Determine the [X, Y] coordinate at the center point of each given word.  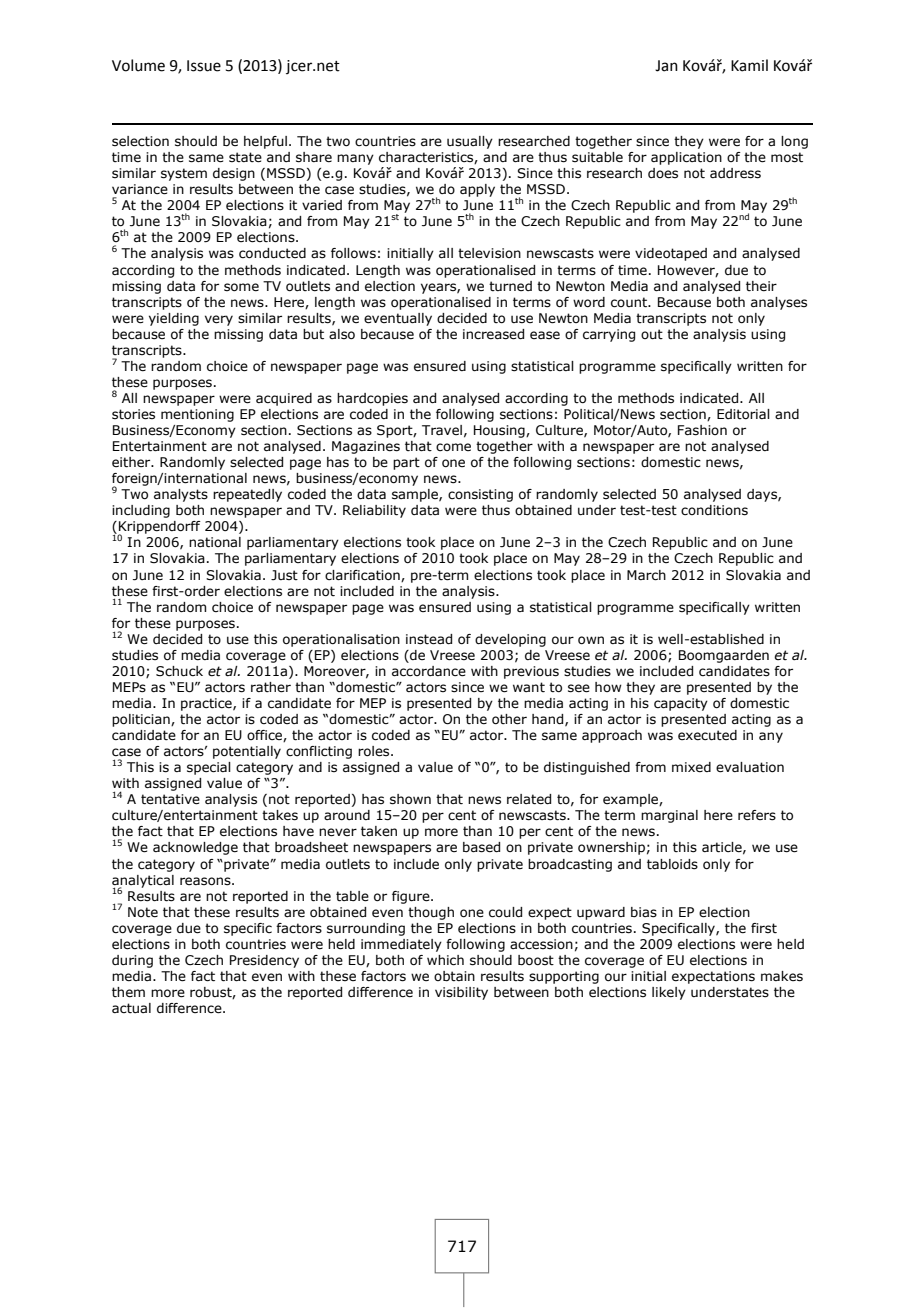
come [453, 447]
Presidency [264, 961]
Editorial [743, 414]
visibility [461, 993]
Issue [204, 66]
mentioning [197, 415]
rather [271, 687]
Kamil [749, 65]
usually [470, 142]
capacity [681, 704]
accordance [429, 671]
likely [669, 993]
